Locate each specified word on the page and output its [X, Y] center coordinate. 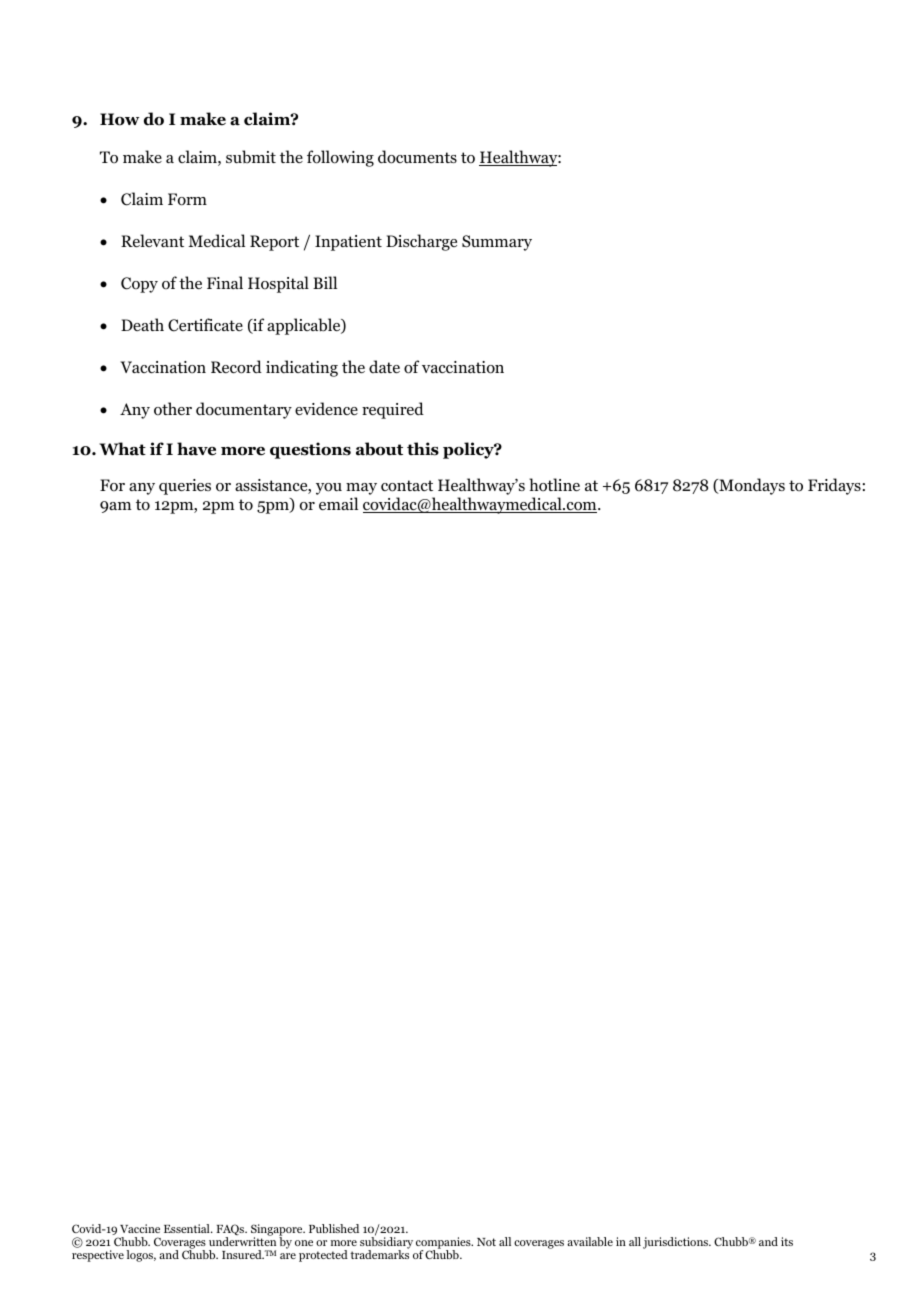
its [787, 1241]
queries [185, 487]
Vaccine [140, 1228]
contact [407, 486]
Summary [497, 243]
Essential [188, 1228]
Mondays [751, 486]
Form [187, 199]
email [338, 503]
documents [417, 157]
